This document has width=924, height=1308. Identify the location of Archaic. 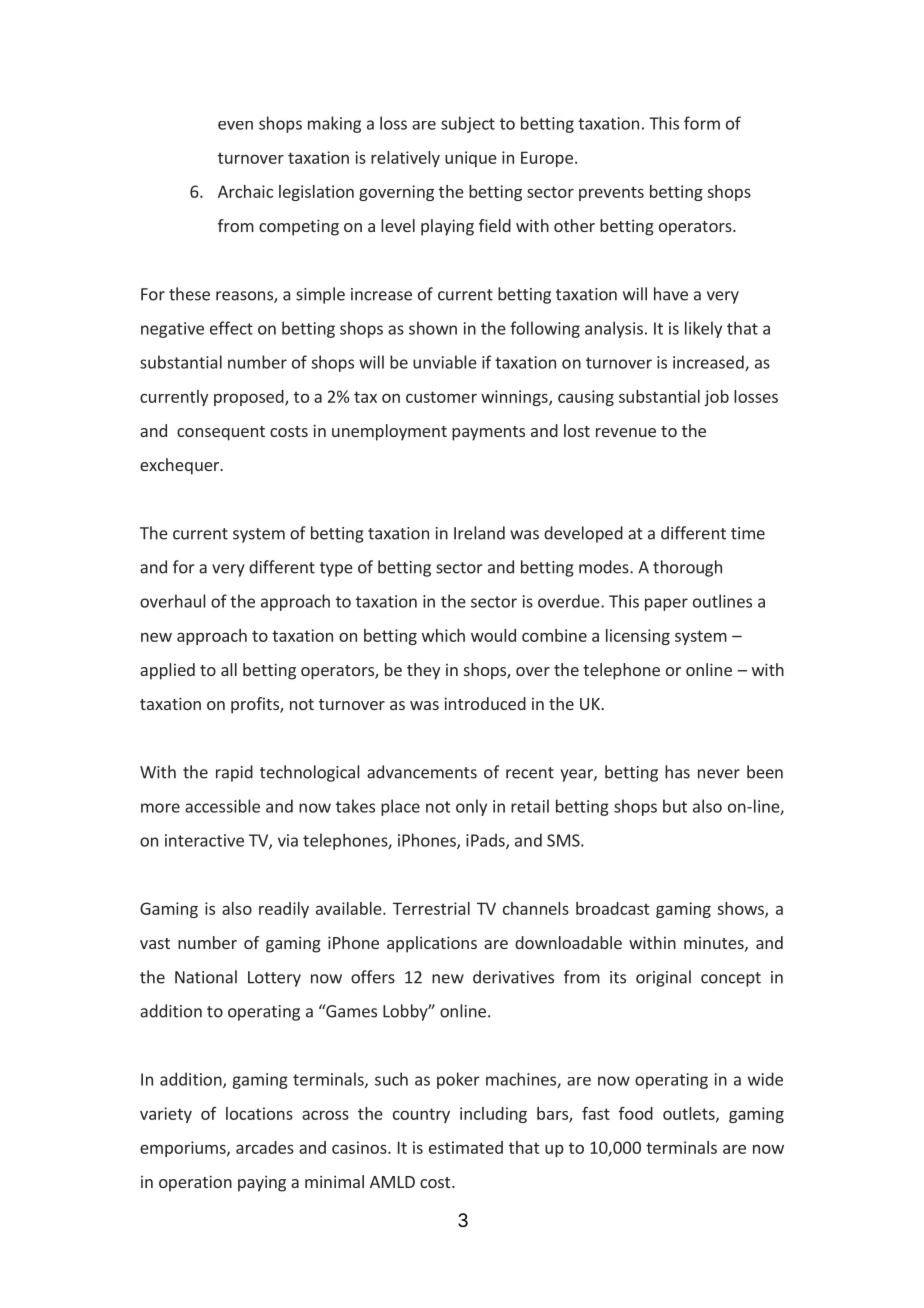
(245, 191).
